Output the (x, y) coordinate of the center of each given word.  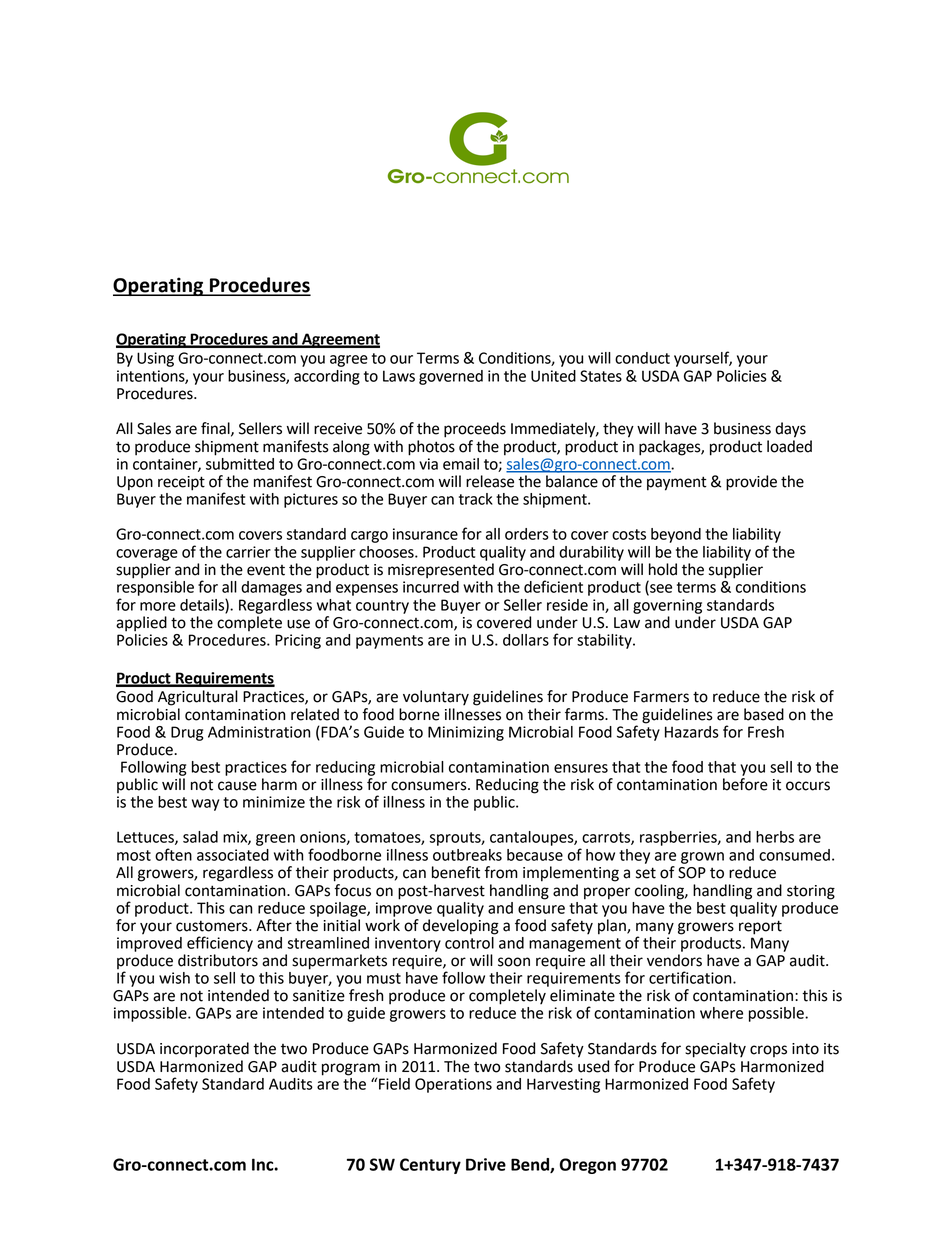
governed (451, 377)
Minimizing (466, 733)
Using (155, 359)
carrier (248, 552)
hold (663, 569)
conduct (642, 358)
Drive (486, 1164)
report (760, 927)
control (470, 941)
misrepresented (441, 571)
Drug (187, 733)
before (745, 784)
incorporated (204, 1050)
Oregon (588, 1166)
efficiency (220, 944)
